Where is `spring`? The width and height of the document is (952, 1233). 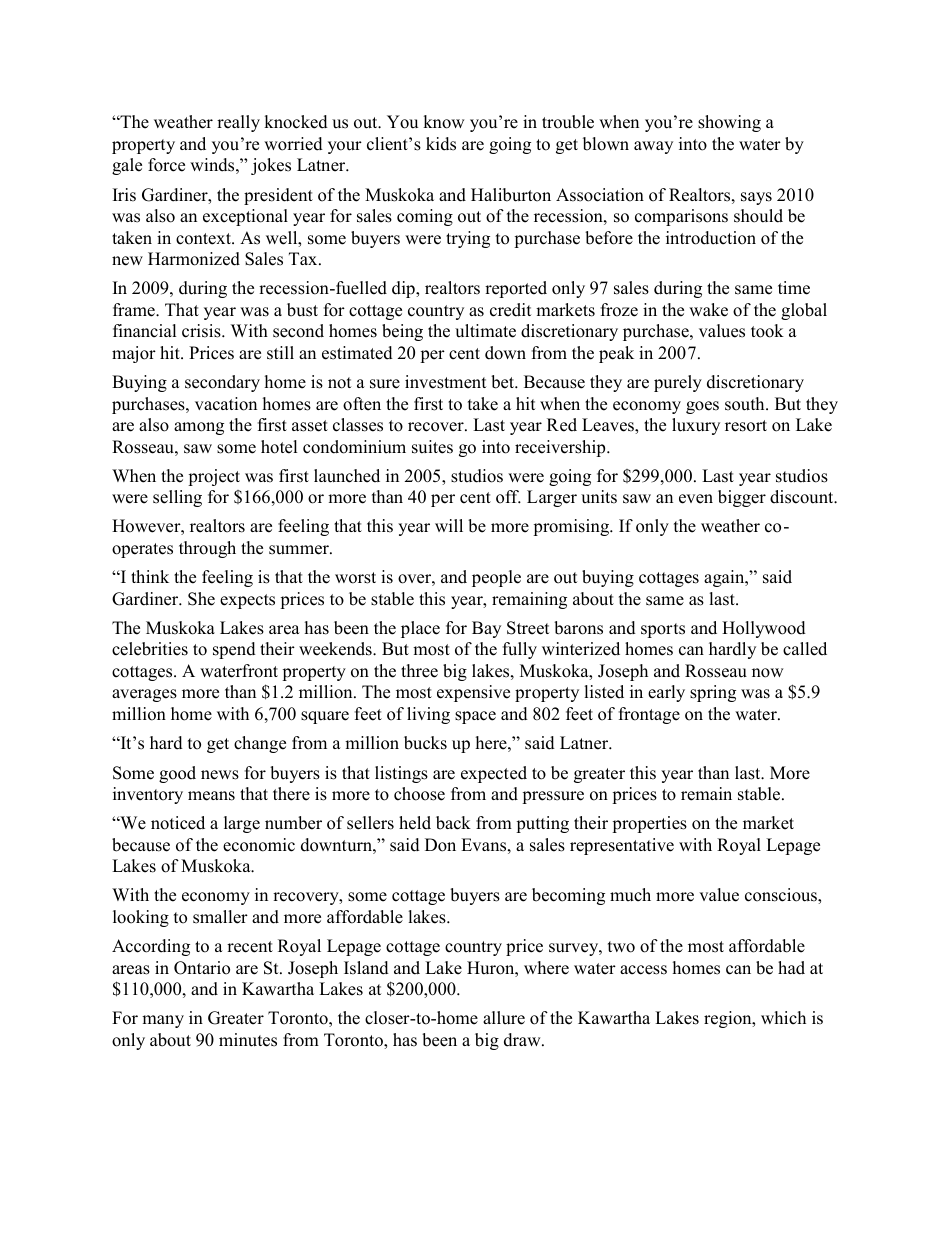
spring is located at coordinates (713, 693).
